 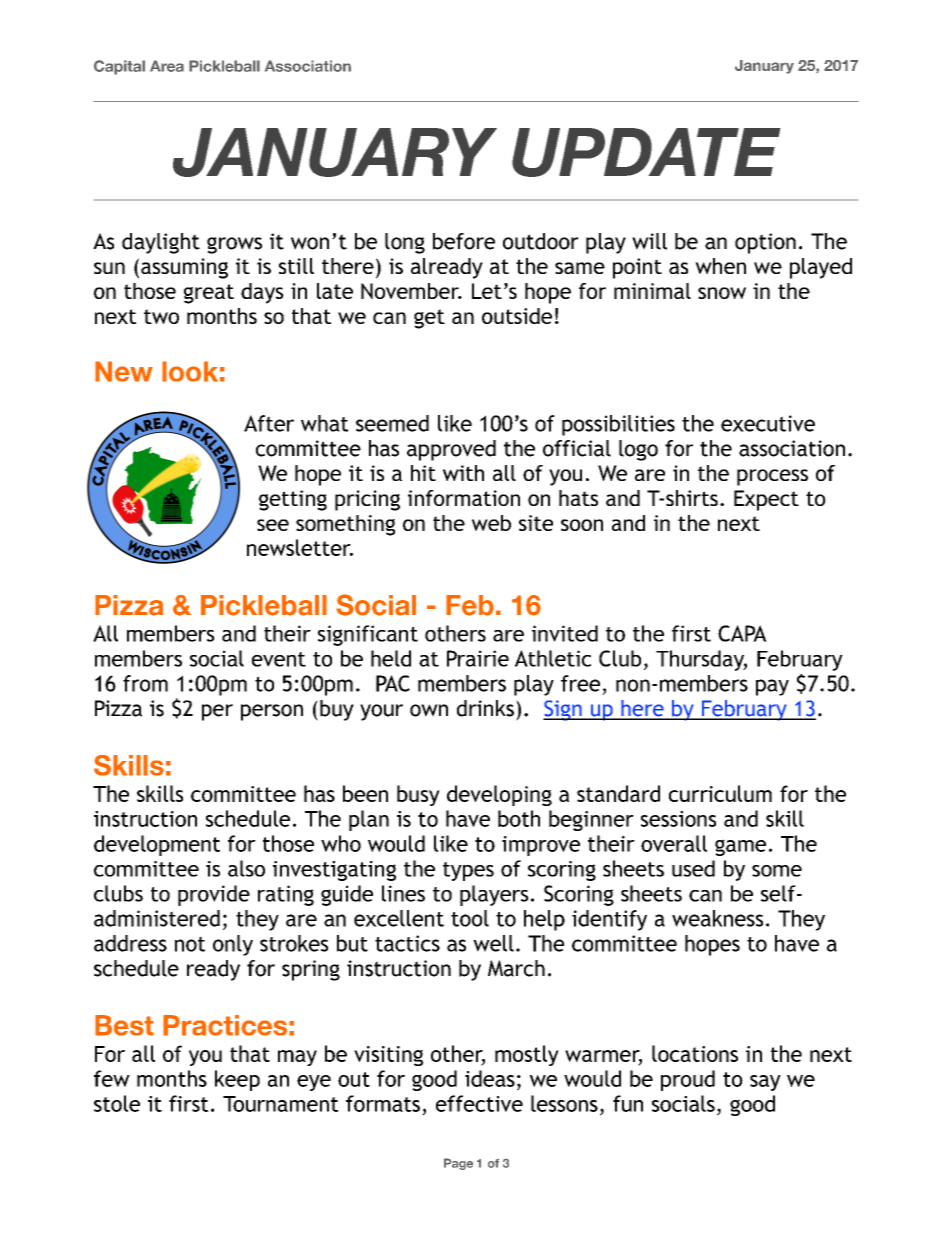 What do you see at coordinates (237, 1080) in the document?
I see `keep` at bounding box center [237, 1080].
